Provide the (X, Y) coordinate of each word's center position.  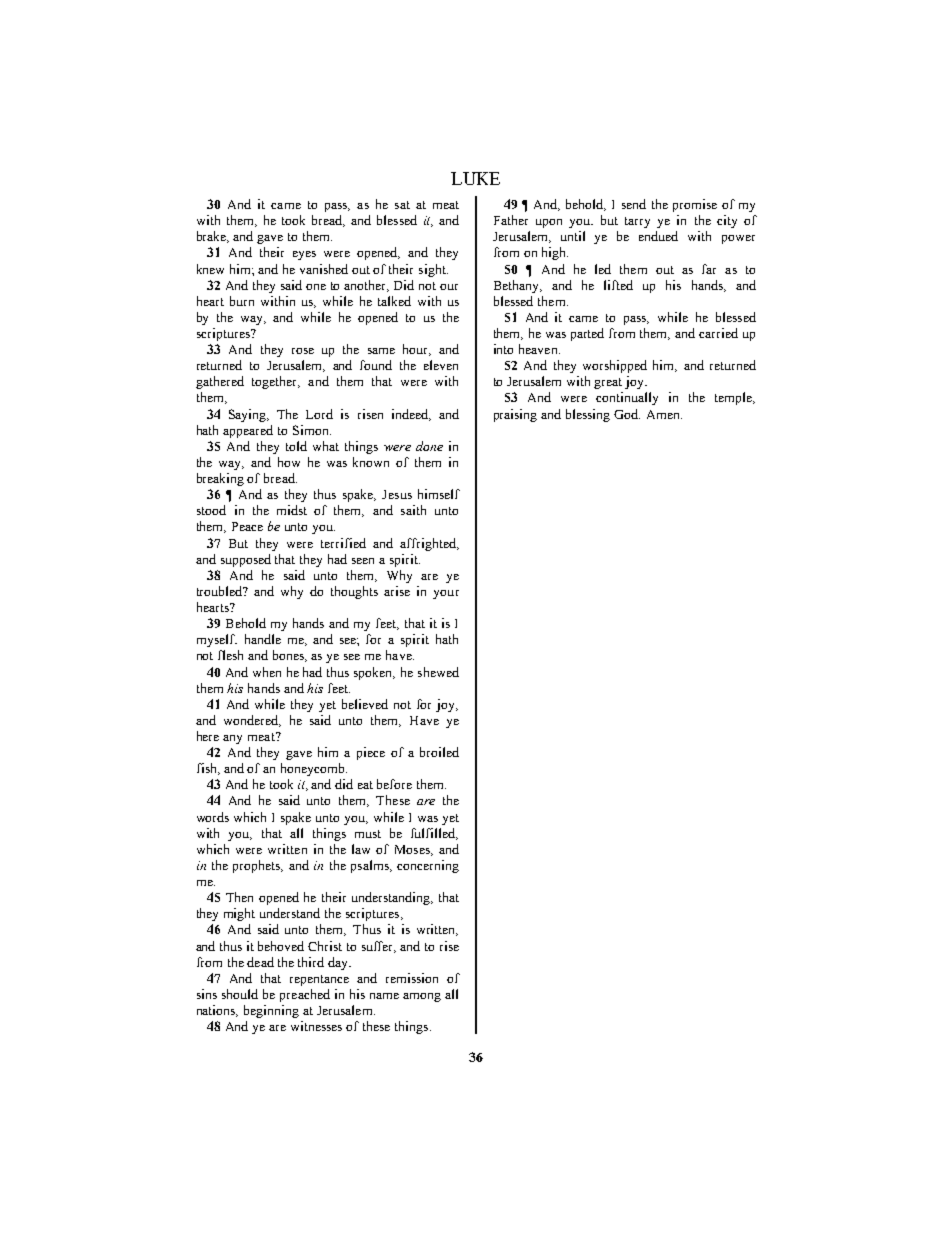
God (627, 414)
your (446, 594)
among (422, 997)
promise (695, 205)
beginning (271, 1011)
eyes (304, 255)
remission (412, 978)
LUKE (475, 178)
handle (263, 639)
